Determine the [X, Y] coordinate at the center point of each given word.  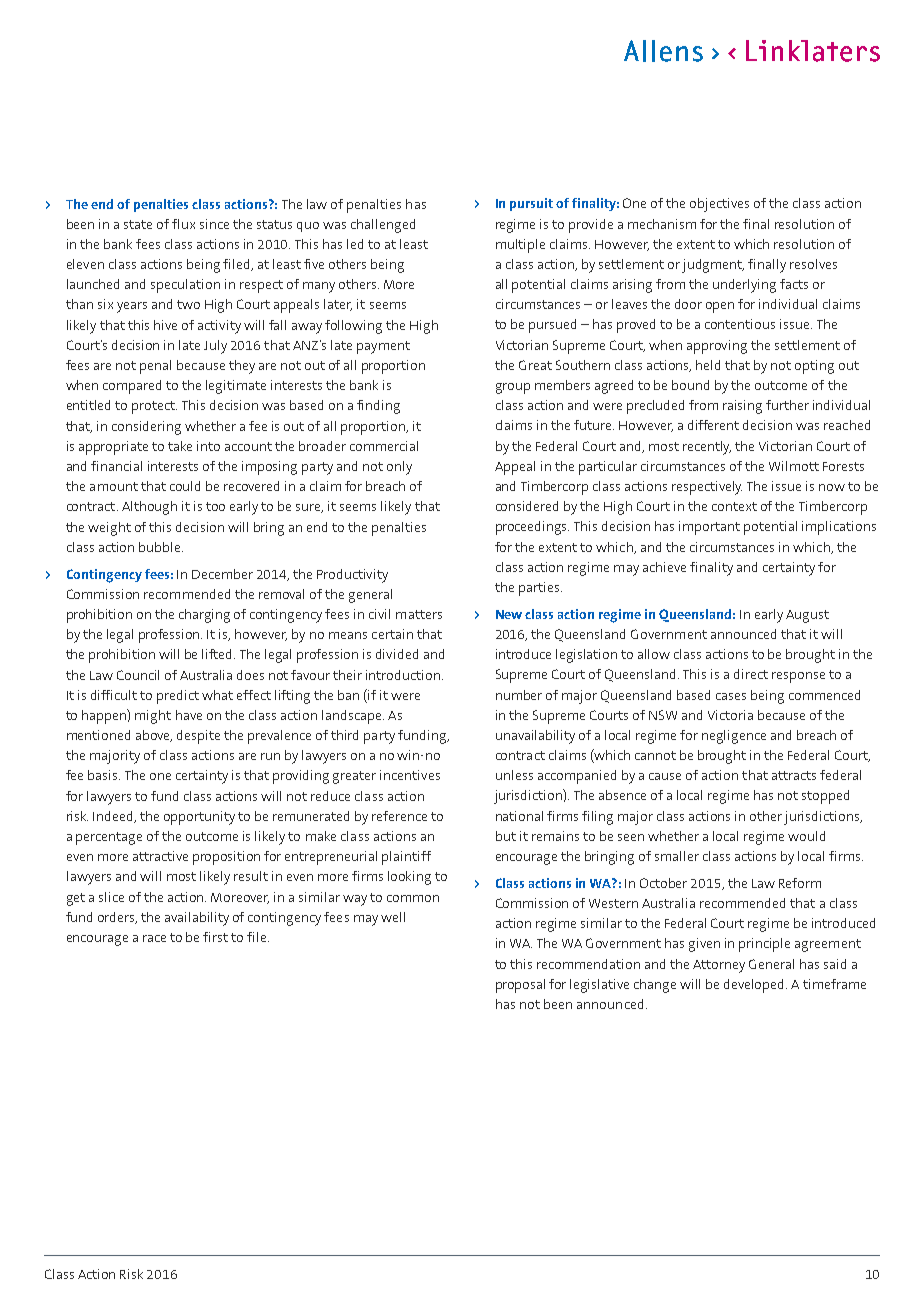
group [513, 388]
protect [154, 407]
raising [742, 407]
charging [204, 616]
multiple [520, 246]
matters [419, 614]
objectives [719, 205]
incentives [410, 775]
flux [183, 224]
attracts [794, 775]
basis [104, 775]
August [807, 616]
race [154, 938]
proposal [520, 986]
